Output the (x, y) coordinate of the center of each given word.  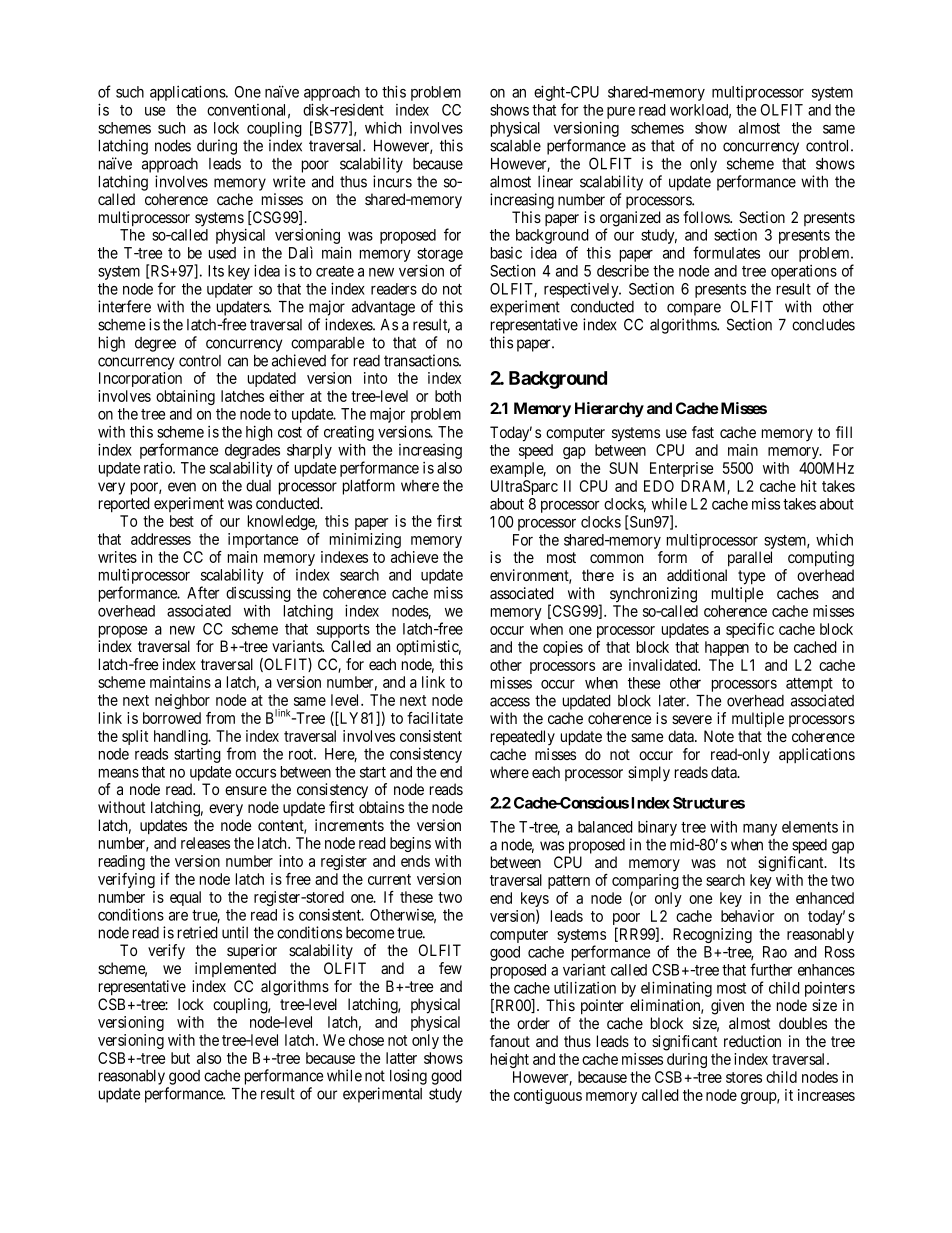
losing (408, 1077)
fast (703, 432)
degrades (252, 451)
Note (719, 736)
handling (182, 737)
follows (707, 217)
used (222, 253)
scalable (515, 146)
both (448, 396)
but (180, 1058)
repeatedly (523, 738)
